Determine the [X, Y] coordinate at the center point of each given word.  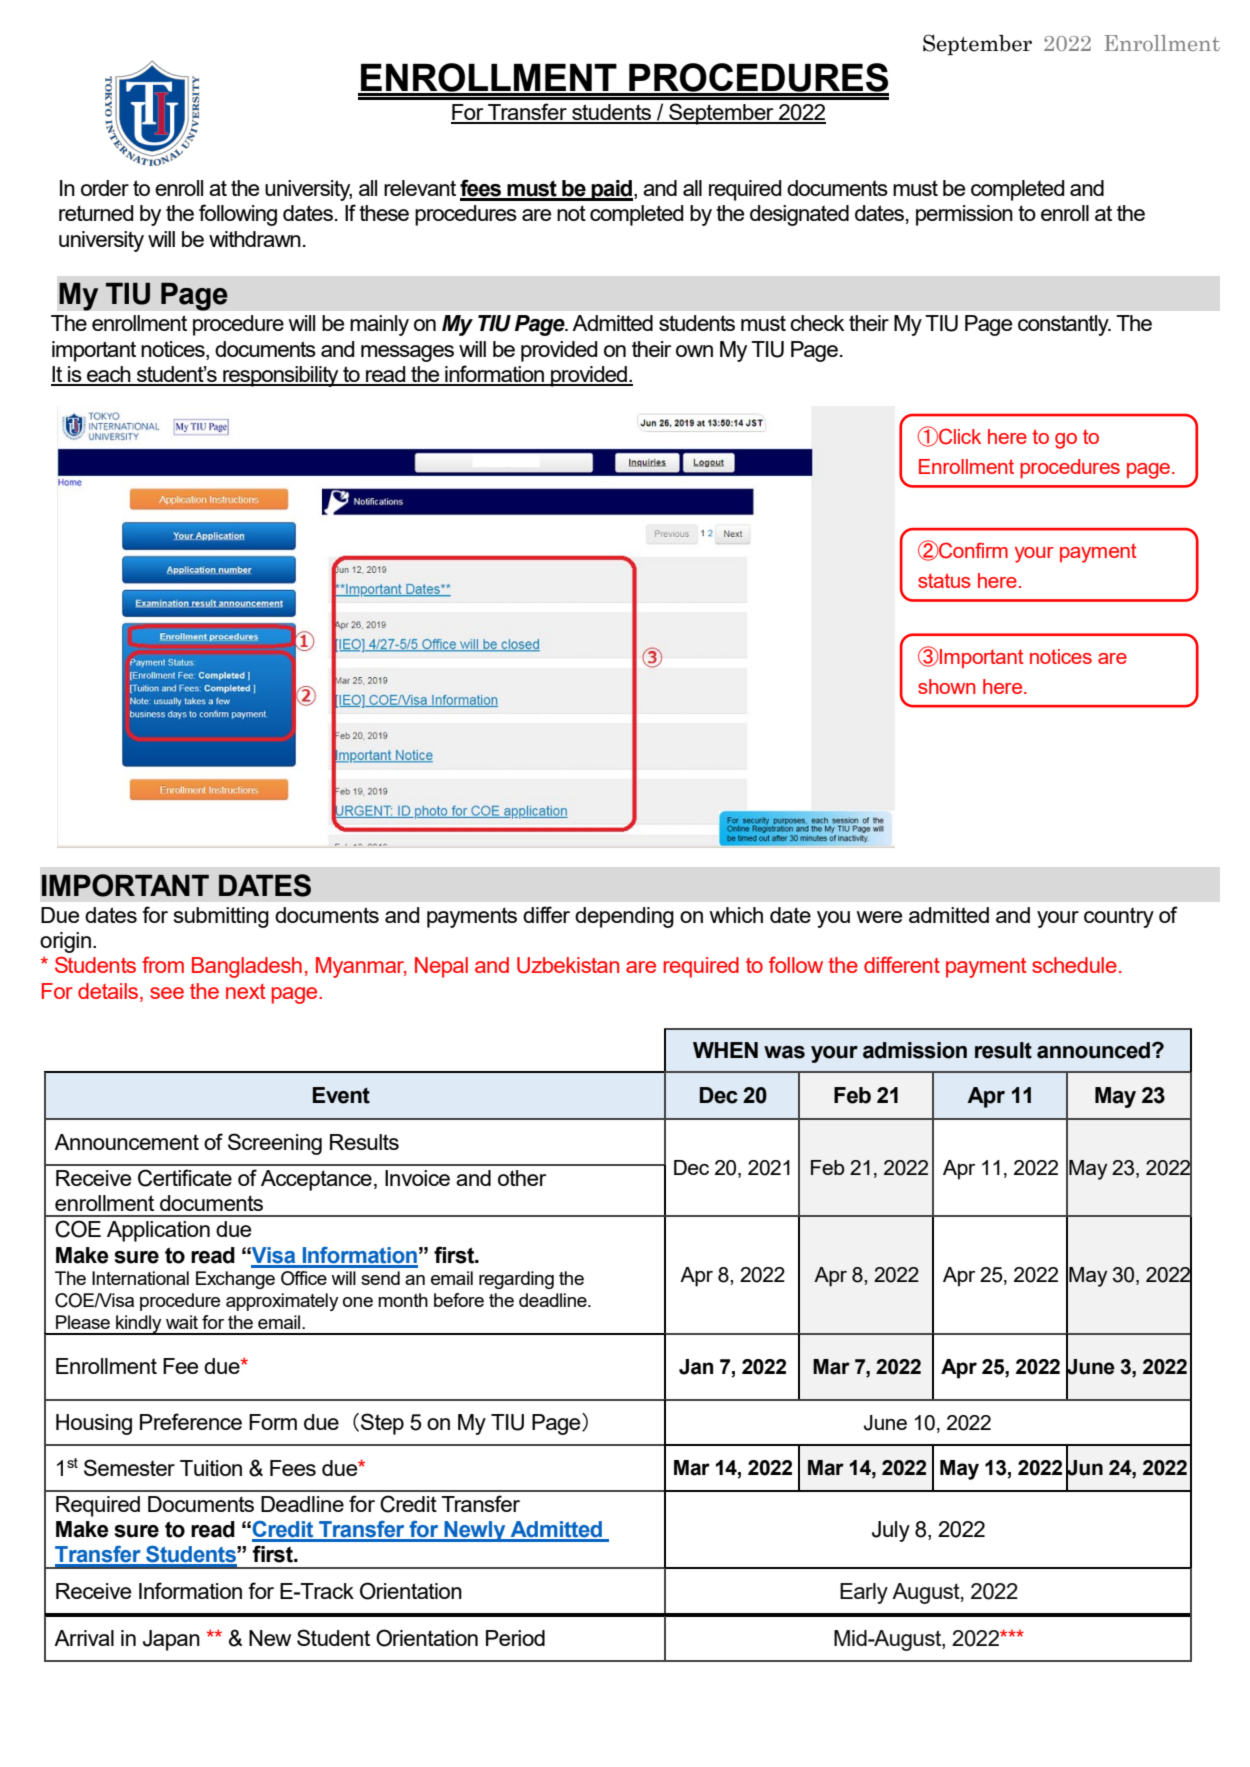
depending [624, 917]
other [522, 1178]
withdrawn [255, 239]
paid [611, 190]
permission [964, 215]
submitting [221, 917]
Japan [171, 1640]
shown [946, 686]
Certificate [185, 1178]
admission [915, 1050]
